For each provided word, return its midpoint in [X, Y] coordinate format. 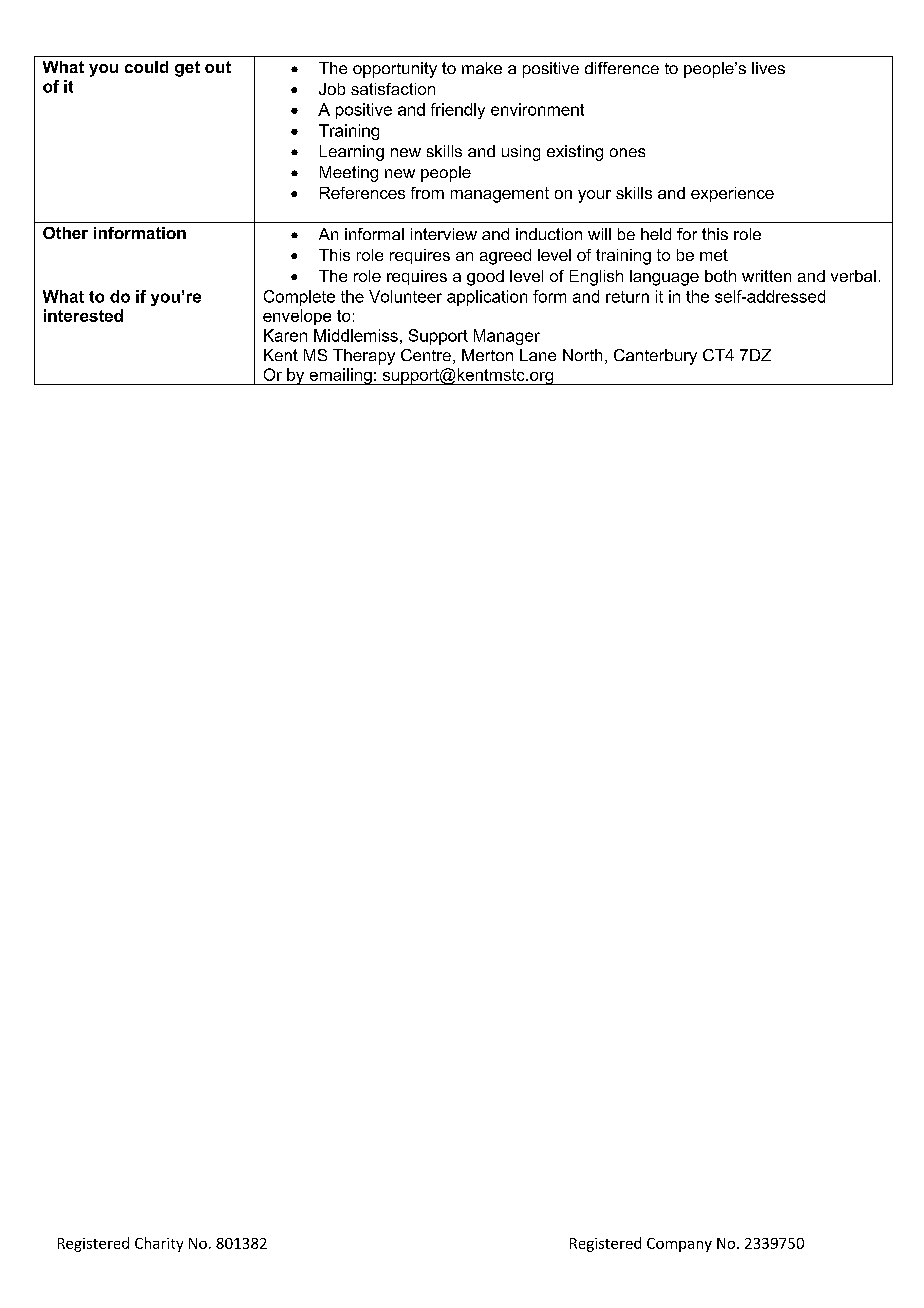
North [582, 355]
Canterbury [655, 357]
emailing [340, 376]
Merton [487, 355]
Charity [159, 1244]
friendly [458, 111]
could [146, 67]
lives [768, 68]
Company [679, 1245]
